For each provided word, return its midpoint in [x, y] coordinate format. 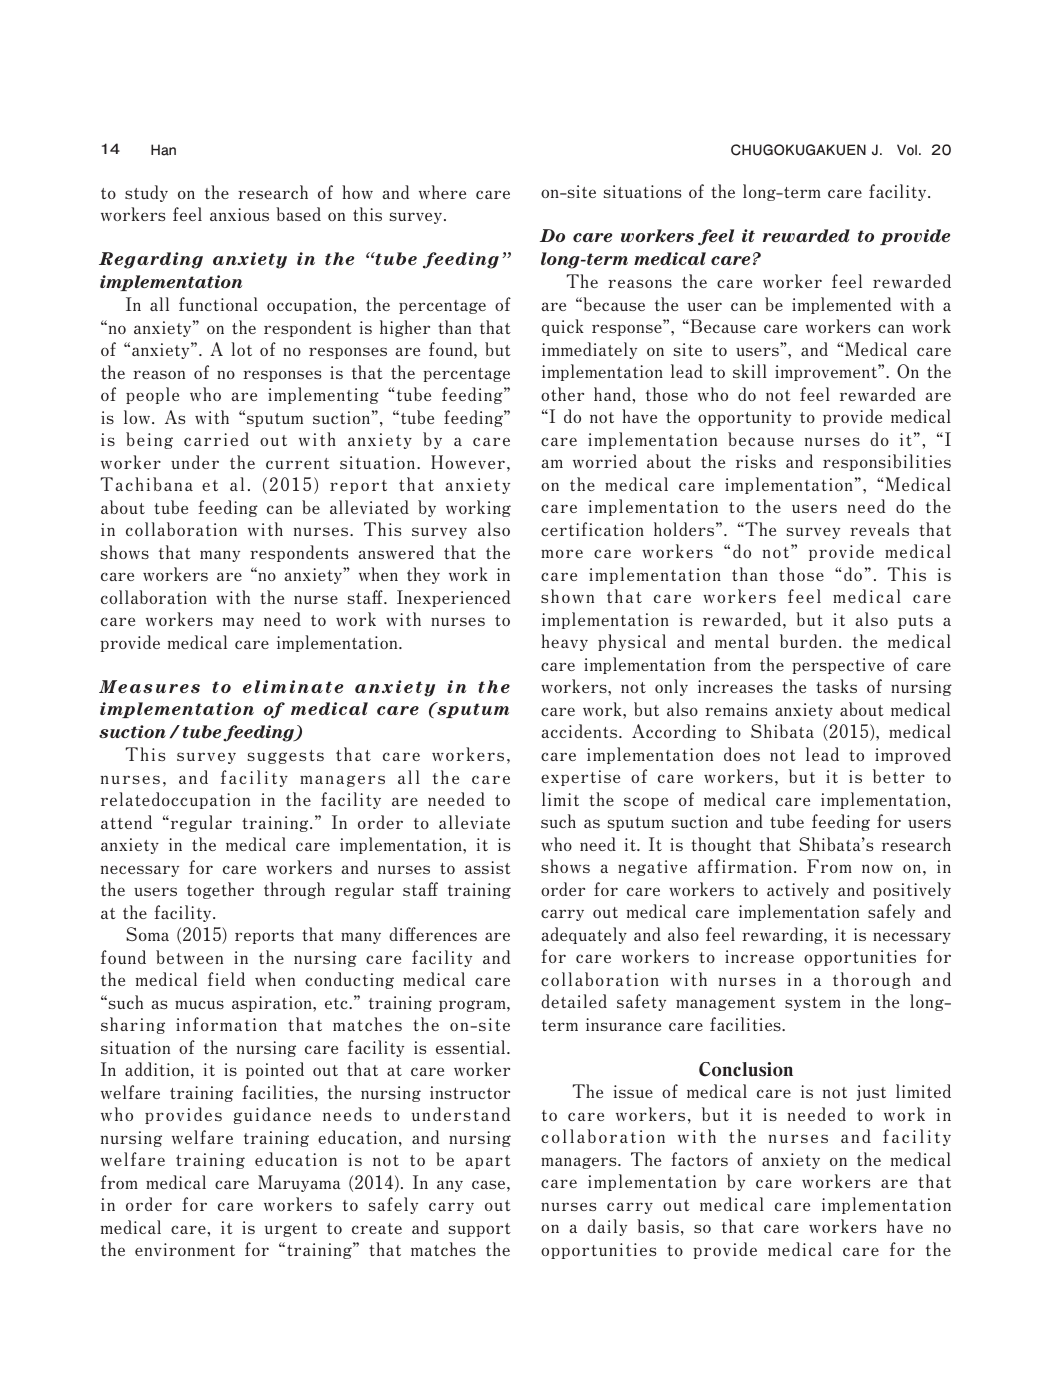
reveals [879, 529]
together [220, 890]
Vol [907, 150]
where [442, 192]
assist [488, 867]
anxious [239, 214]
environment [185, 1249]
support [480, 1230]
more [562, 553]
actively [798, 890]
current [298, 463]
